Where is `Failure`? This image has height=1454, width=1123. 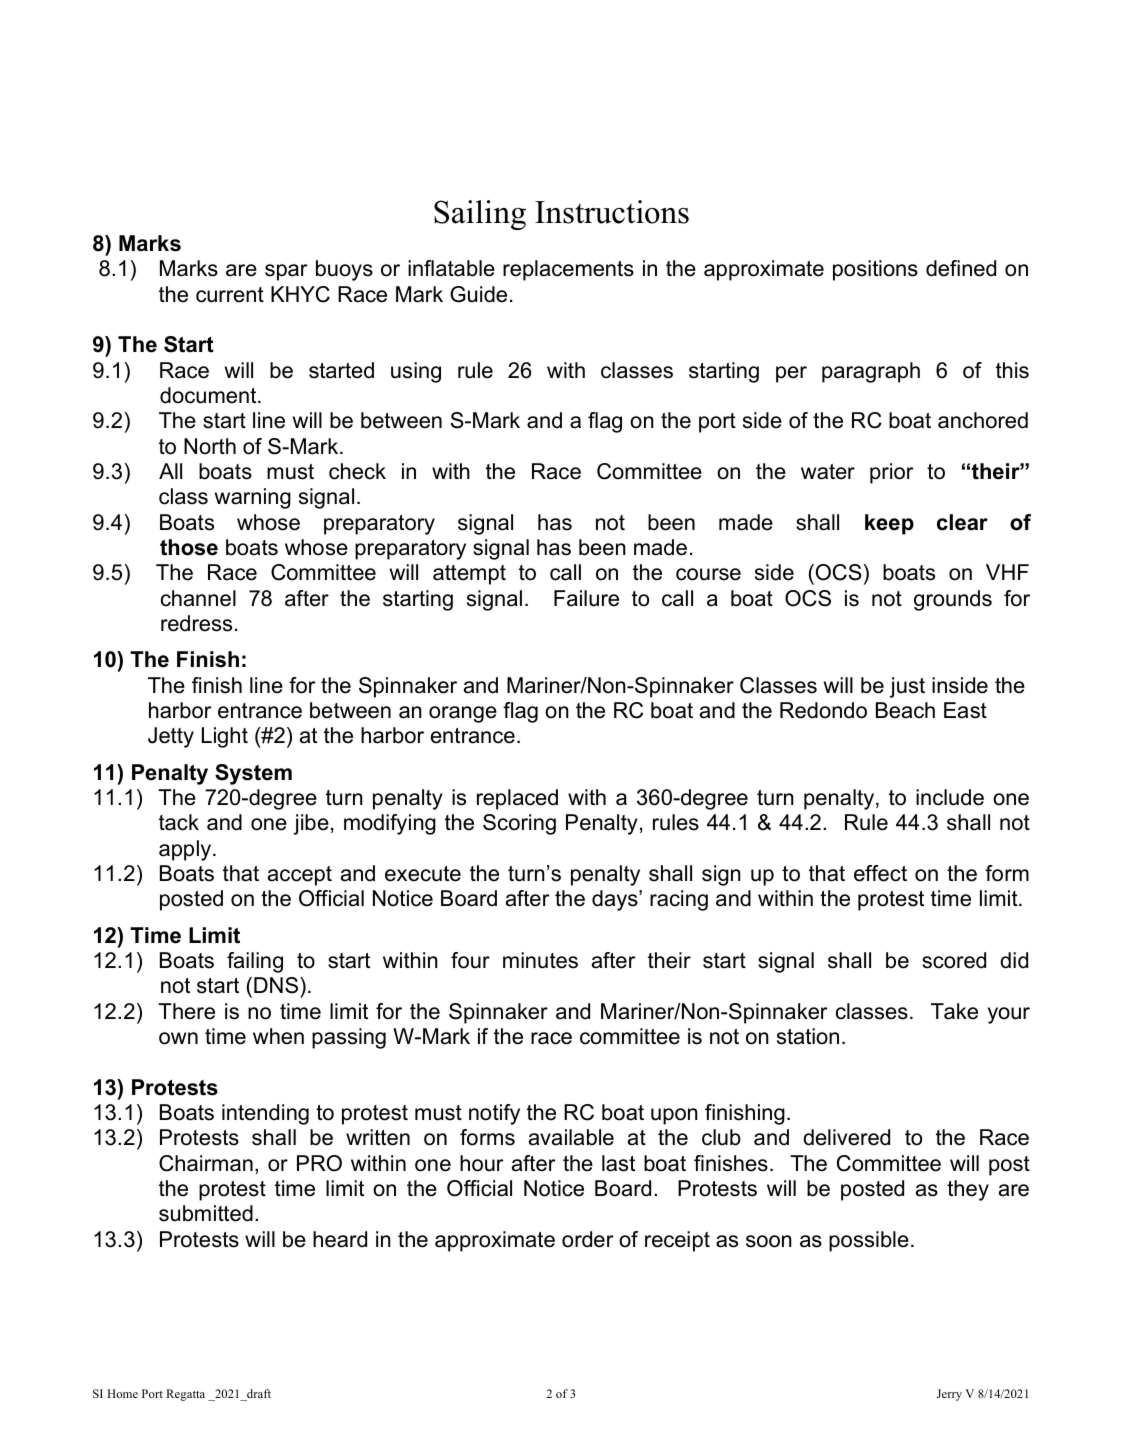 Failure is located at coordinates (586, 598).
